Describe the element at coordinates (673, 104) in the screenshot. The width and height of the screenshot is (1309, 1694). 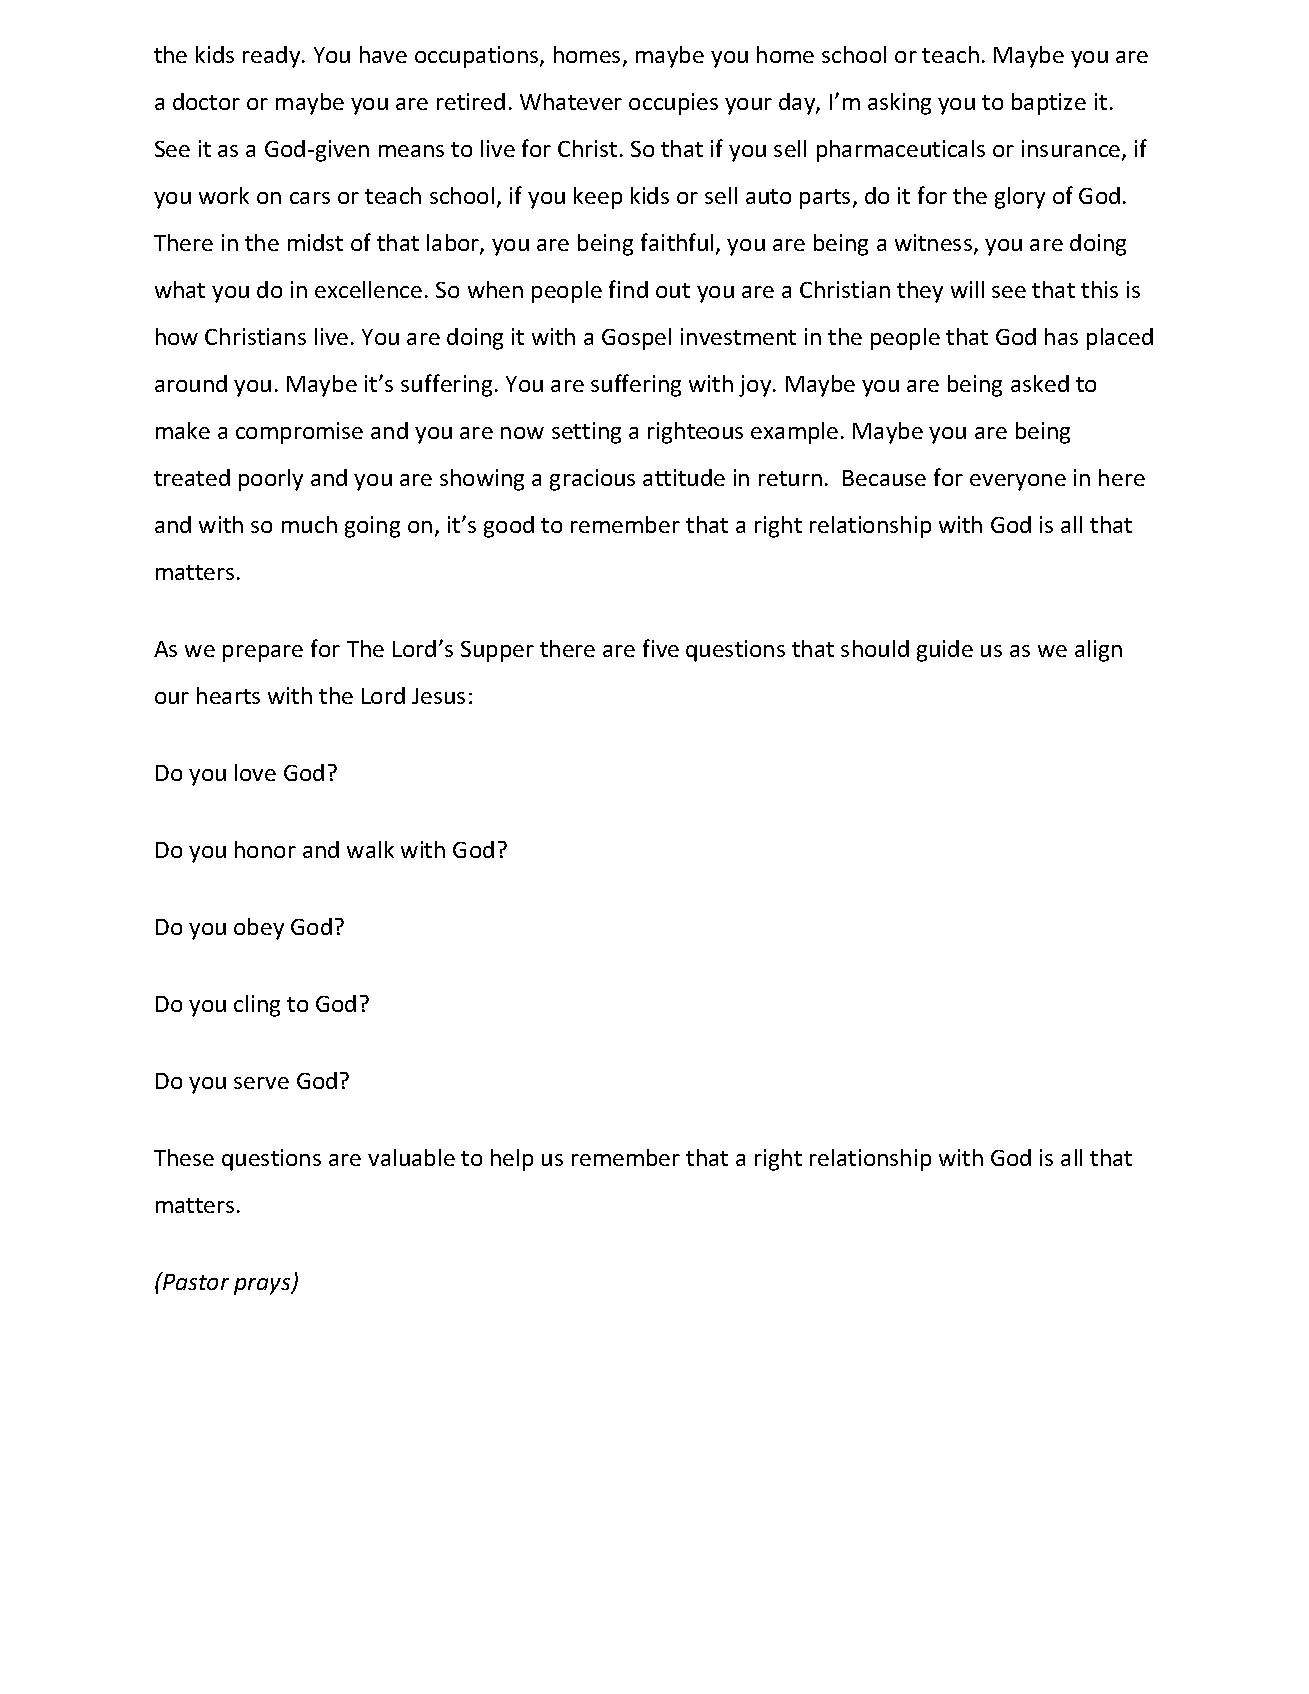
I see `occupies` at that location.
